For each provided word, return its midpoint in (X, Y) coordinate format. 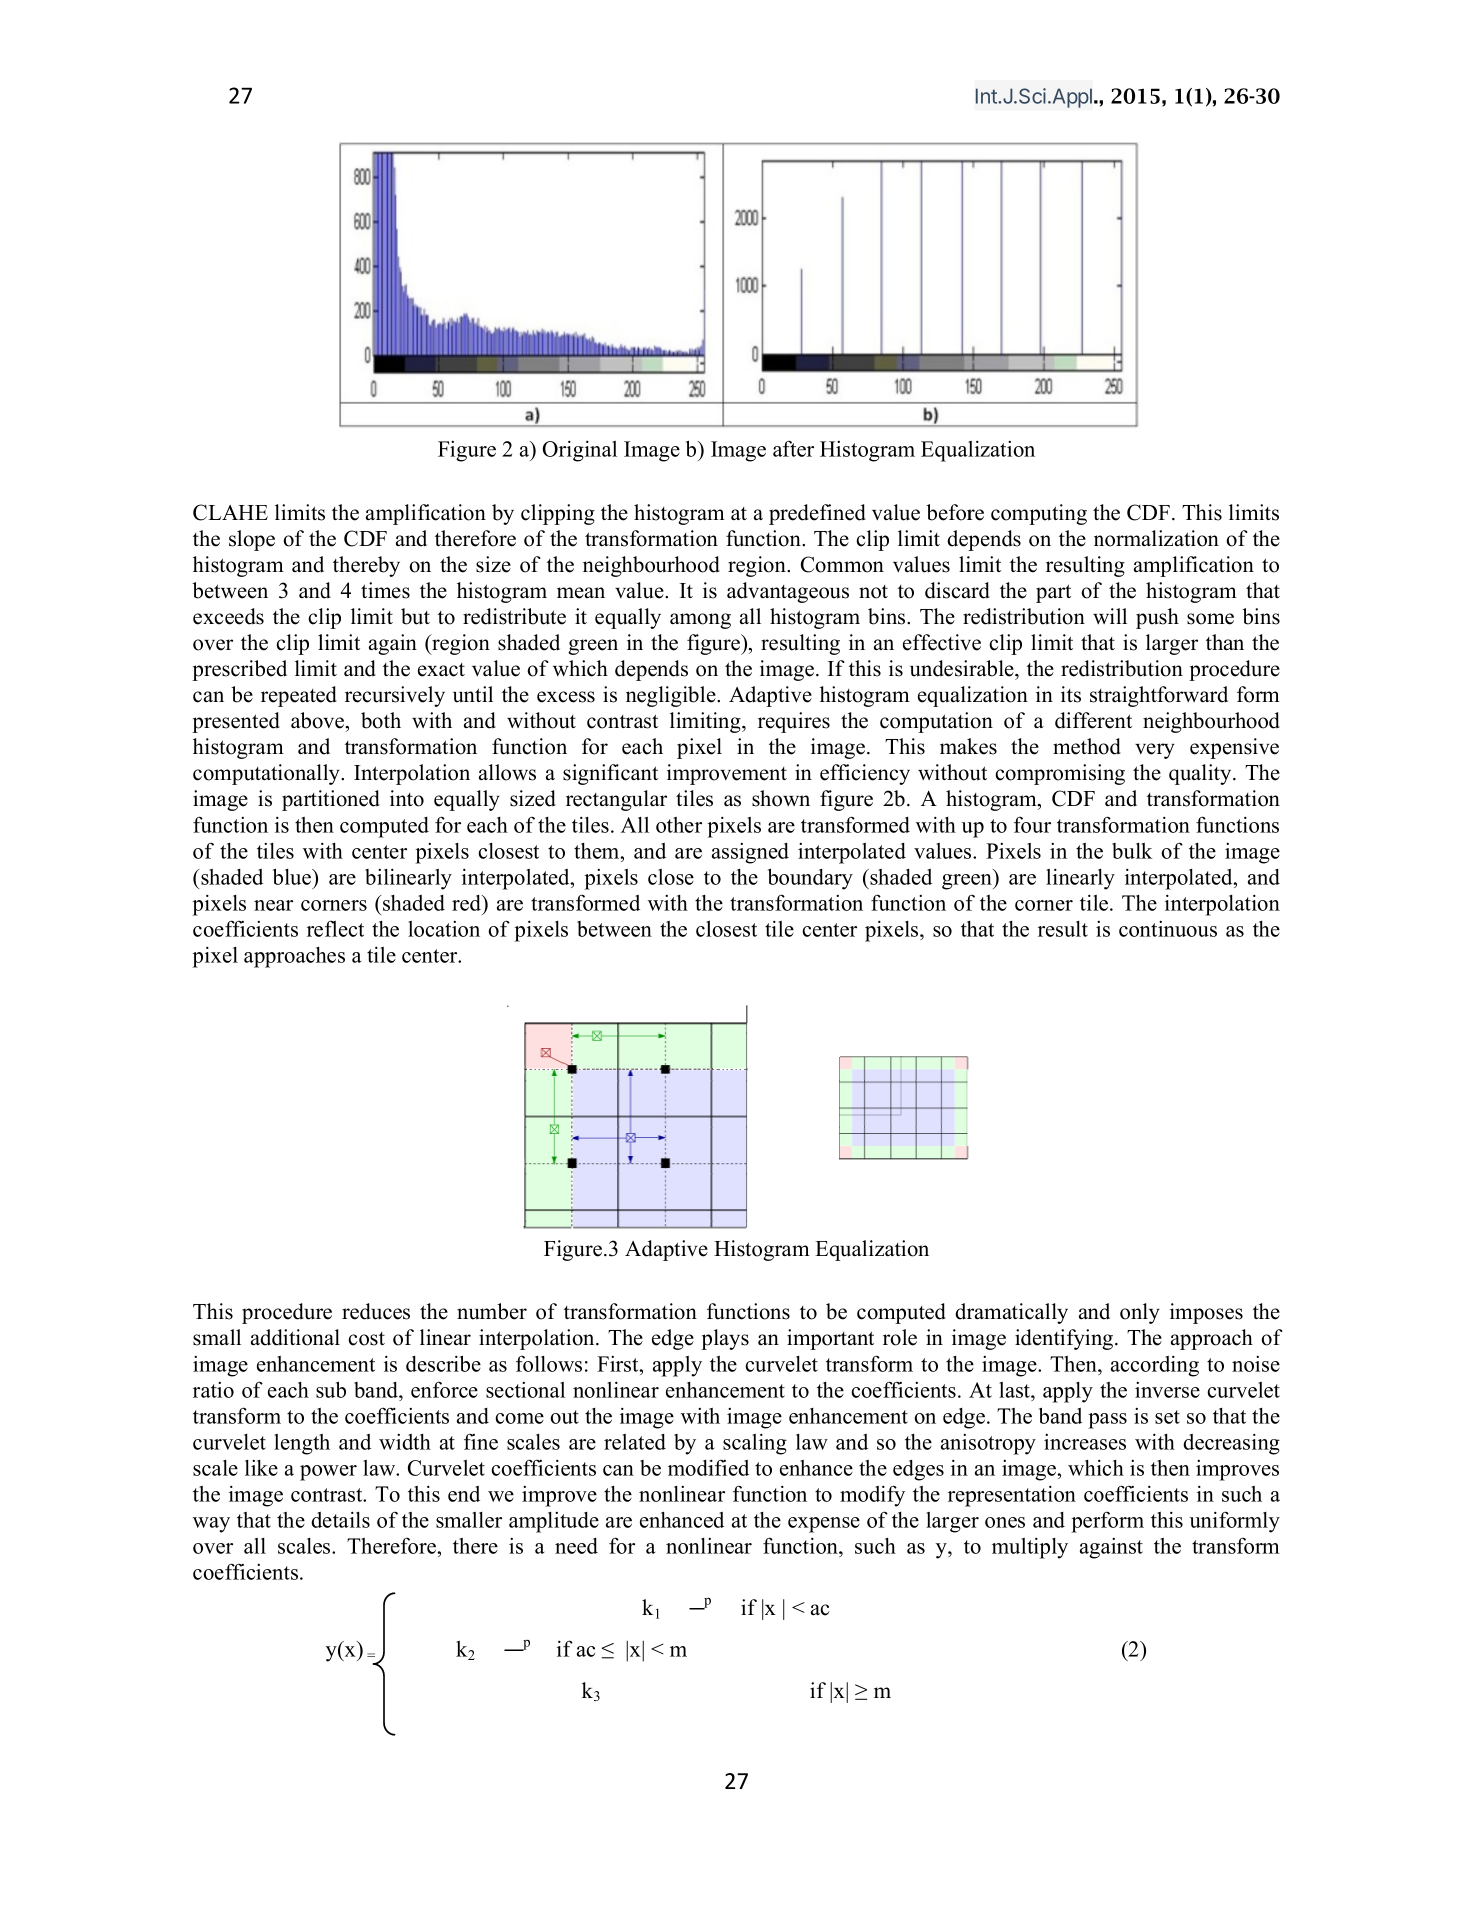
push (1157, 618)
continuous (1168, 929)
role (900, 1337)
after (793, 449)
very (1155, 751)
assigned (750, 853)
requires (794, 722)
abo (308, 720)
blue (293, 876)
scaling (755, 1444)
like (261, 1468)
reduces (376, 1311)
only (1140, 1313)
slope (252, 540)
